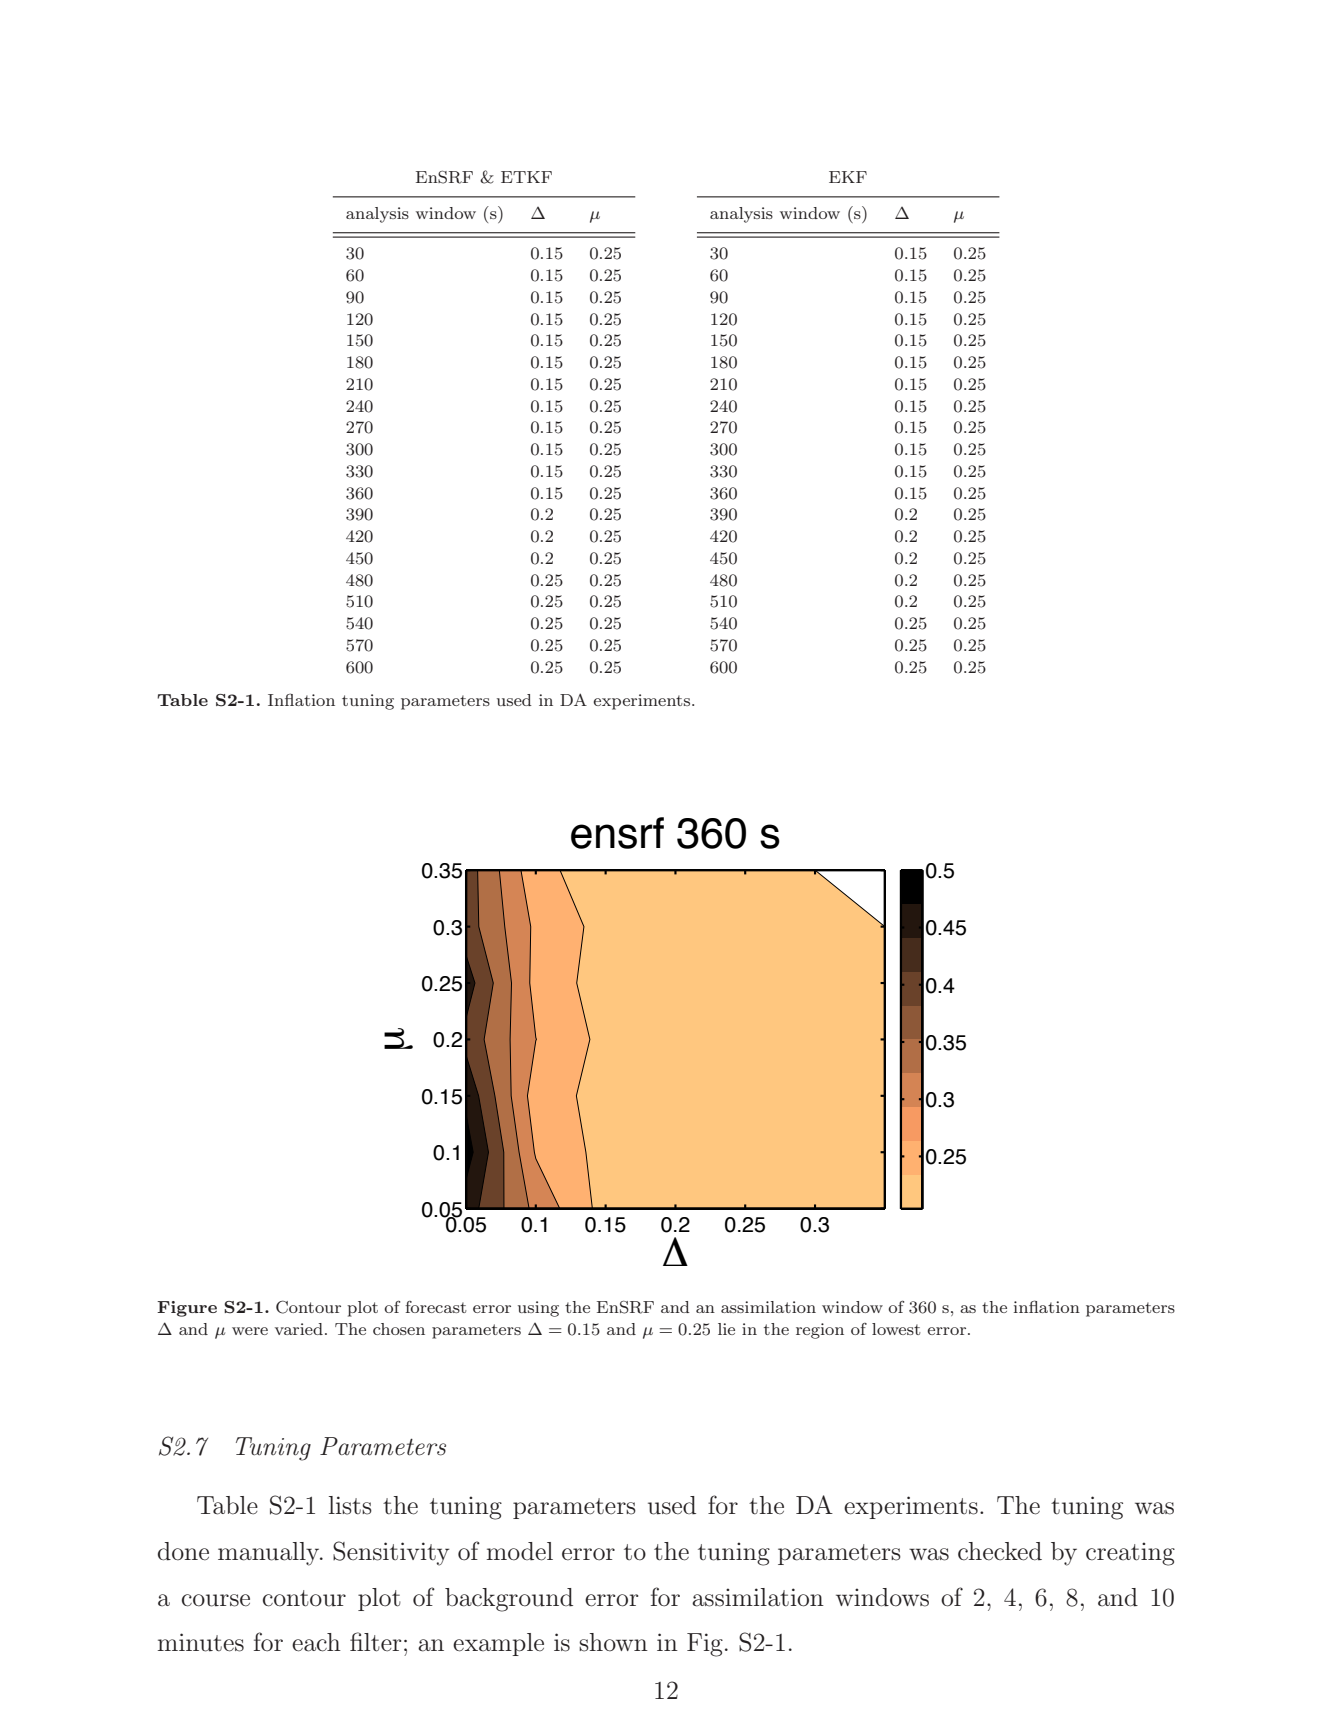 The height and width of the document is (1729, 1336). What do you see at coordinates (520, 1551) in the document?
I see `model` at bounding box center [520, 1551].
